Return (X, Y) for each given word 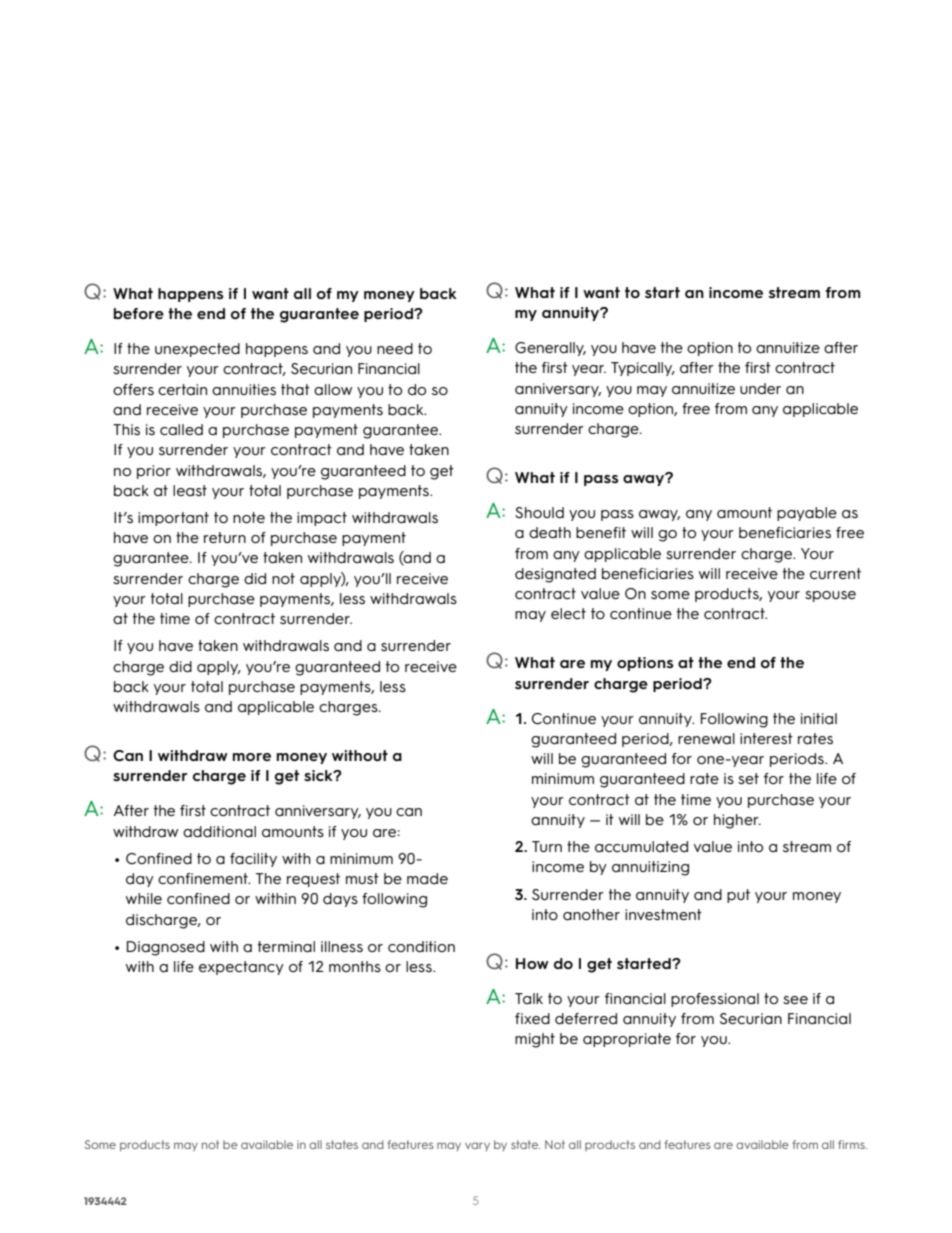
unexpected (197, 350)
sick (319, 776)
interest (766, 738)
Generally (550, 349)
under (760, 388)
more (252, 757)
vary (477, 1146)
